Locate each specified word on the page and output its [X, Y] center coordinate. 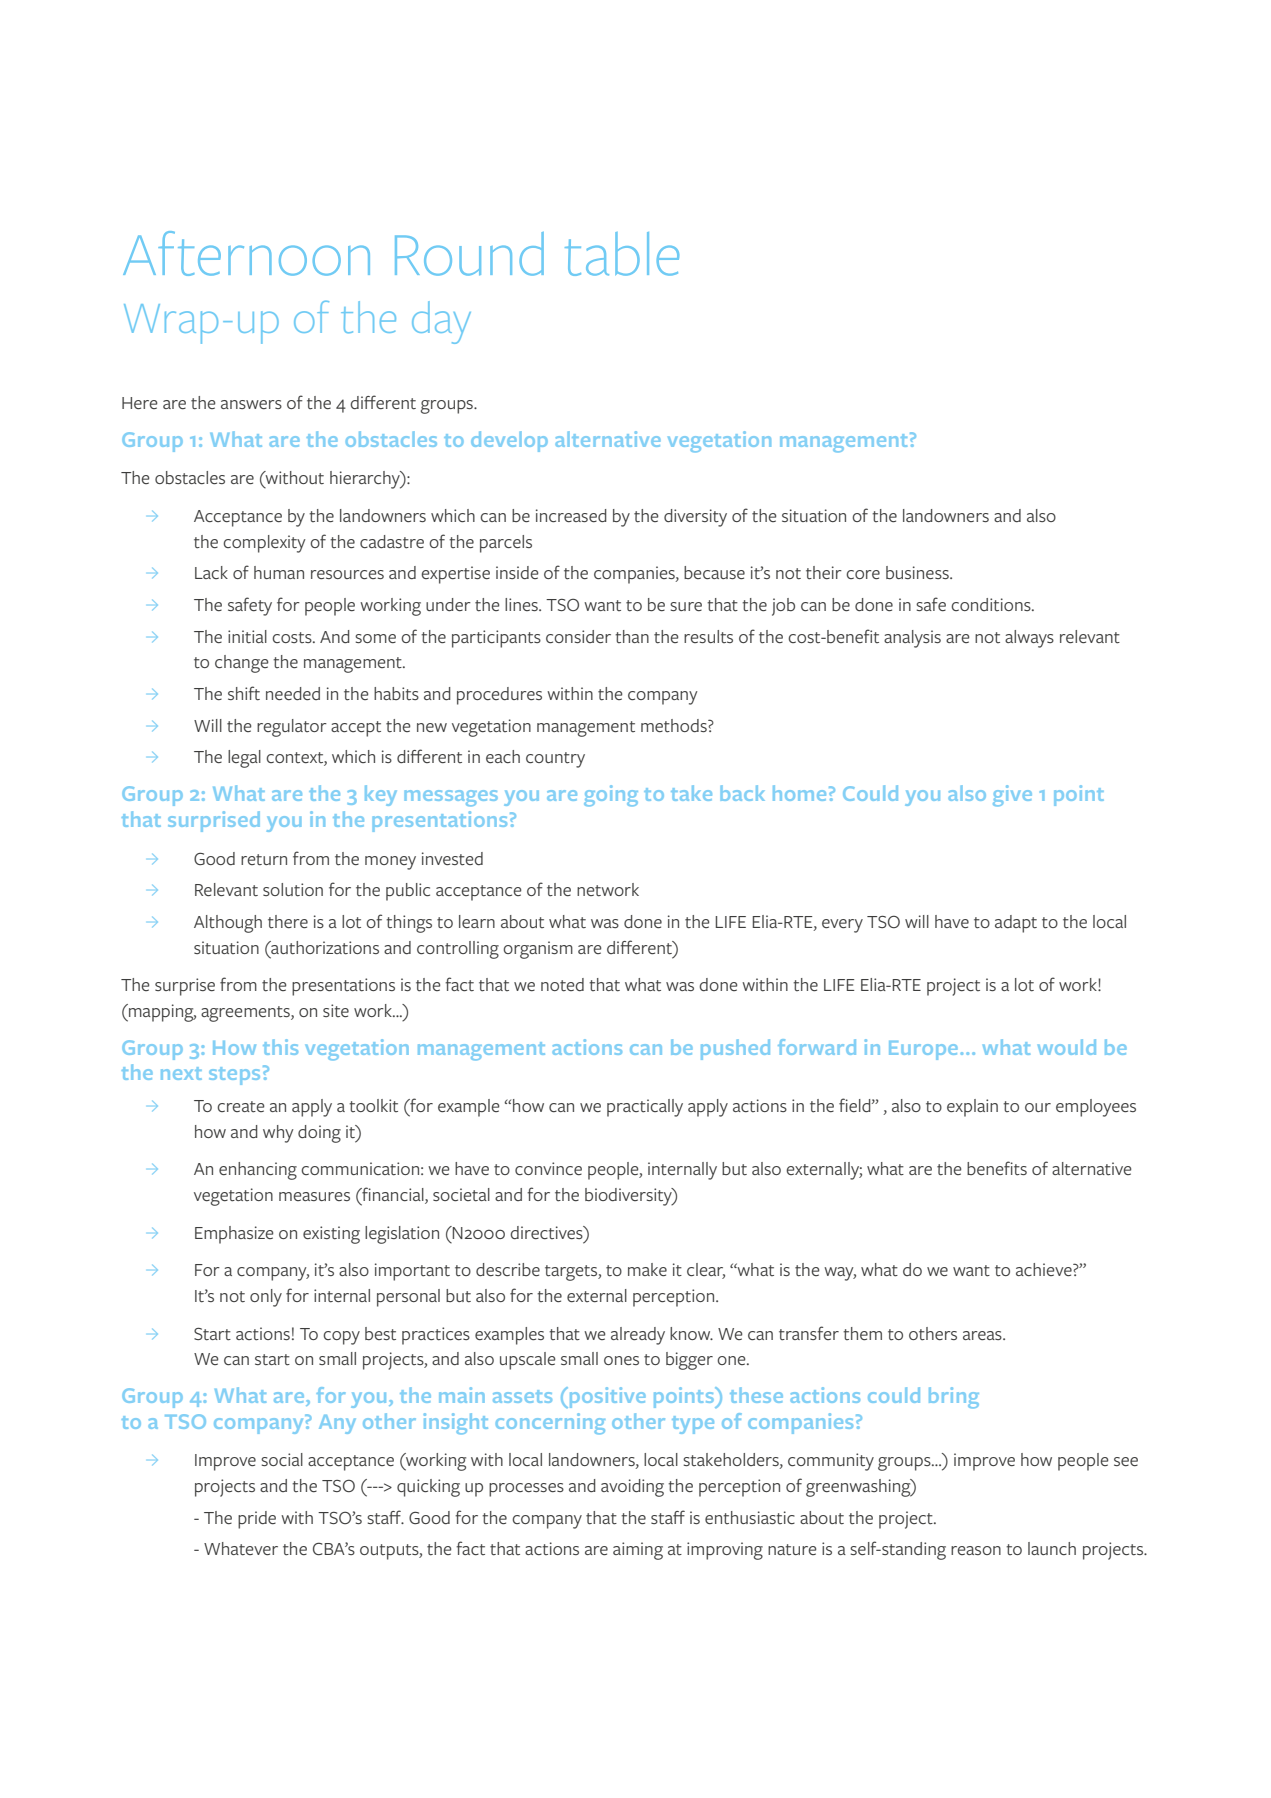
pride [257, 1520]
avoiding [632, 1488]
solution [293, 890]
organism [538, 950]
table [622, 254]
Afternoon [246, 253]
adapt [1016, 924]
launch [1052, 1548]
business [918, 572]
